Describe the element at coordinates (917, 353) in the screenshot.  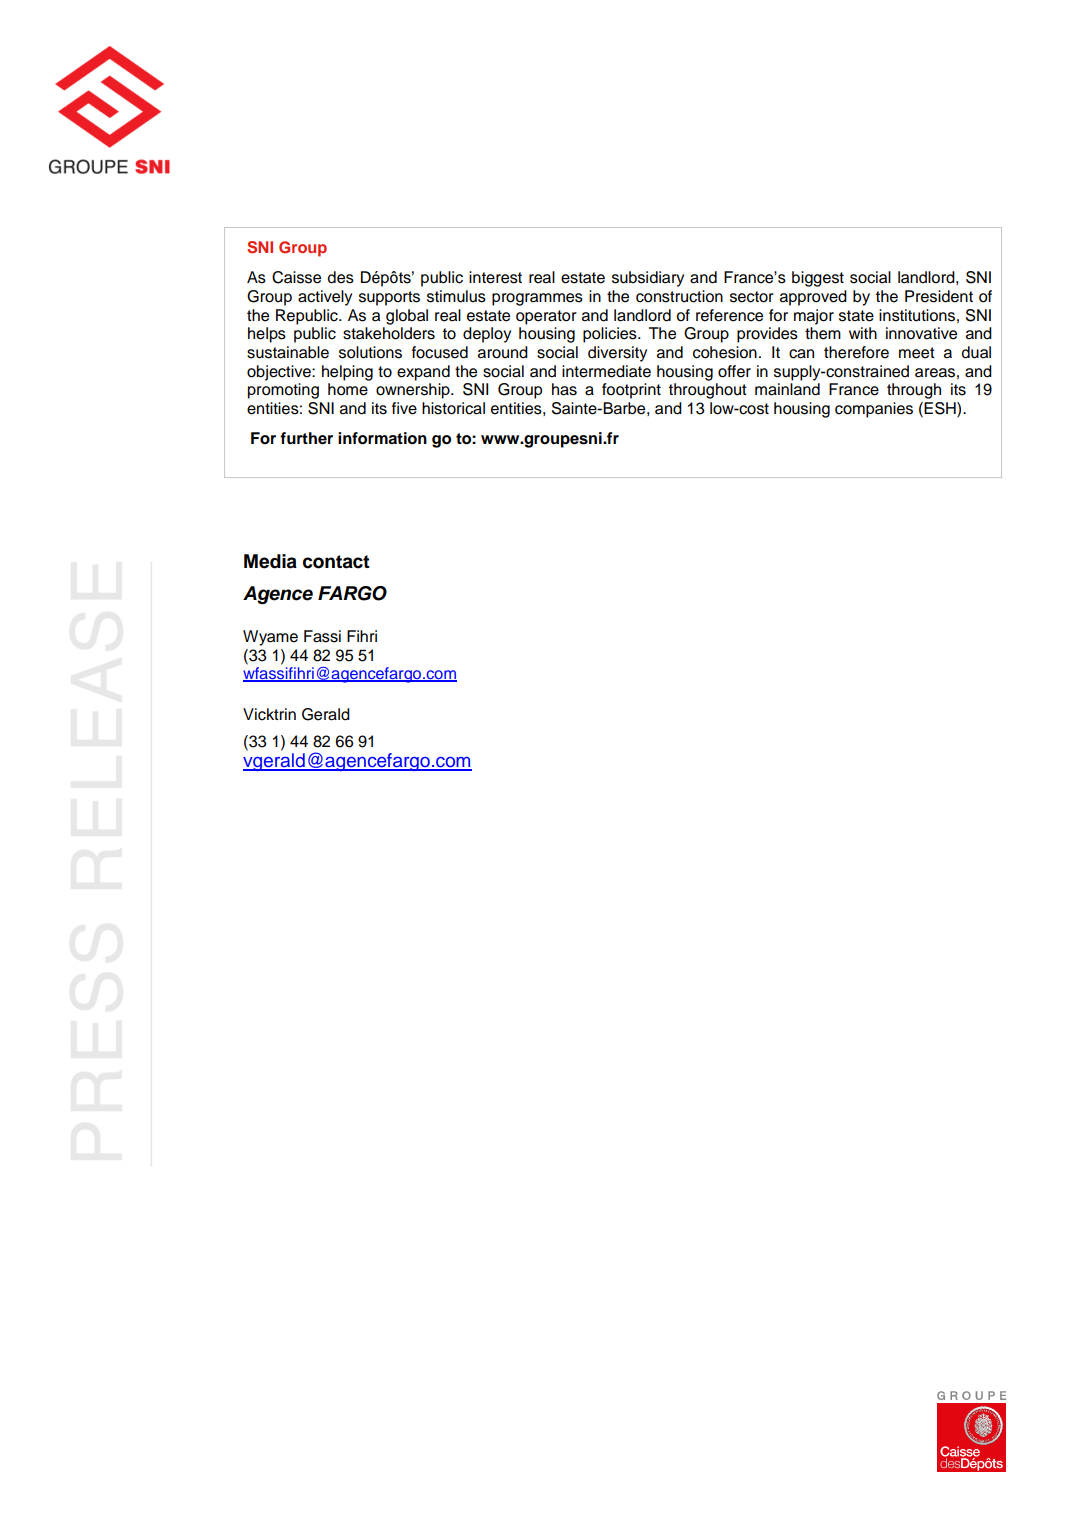
I see `meet` at that location.
